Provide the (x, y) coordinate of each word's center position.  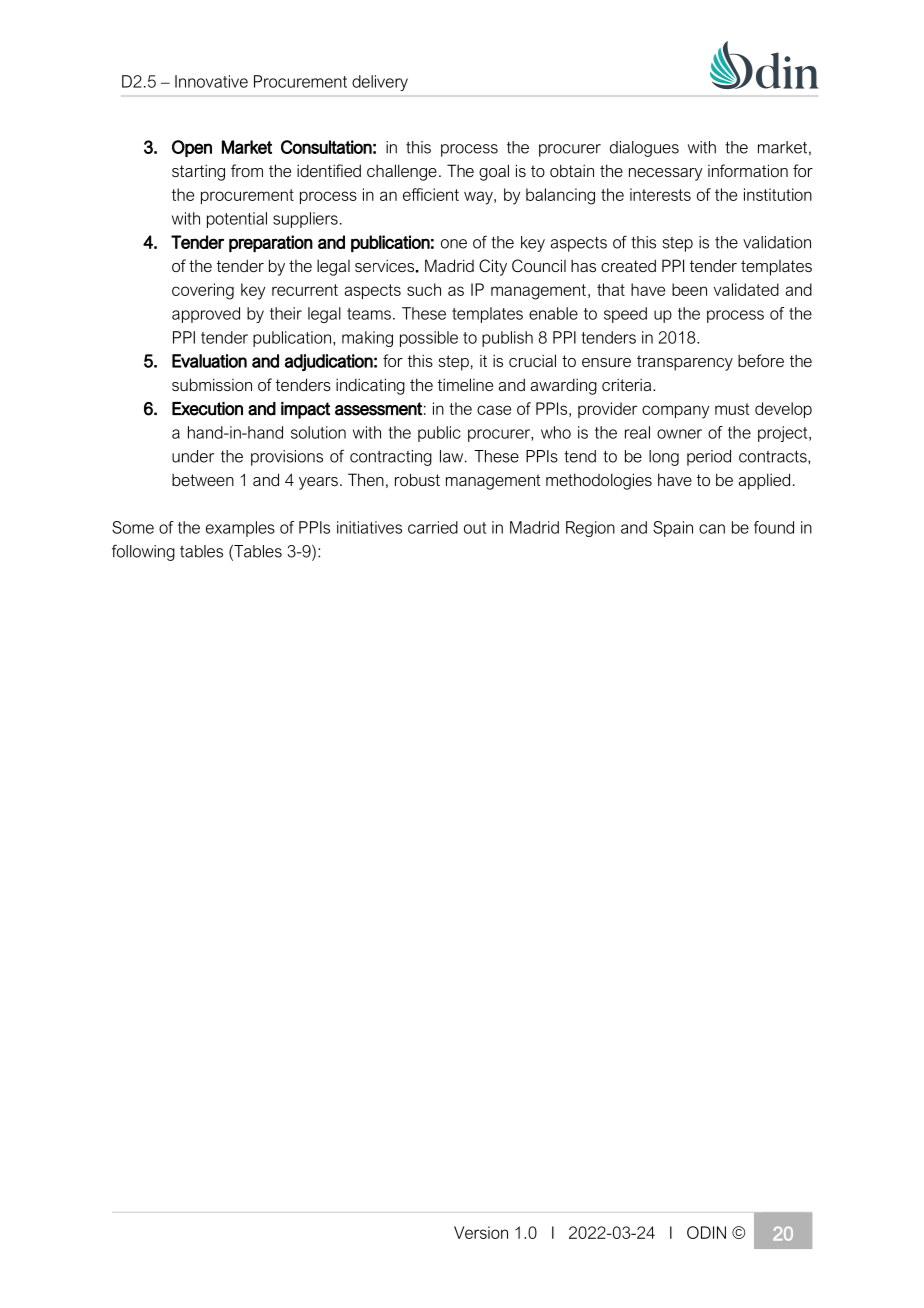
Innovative (211, 81)
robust (417, 479)
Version (481, 1232)
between (203, 479)
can (712, 529)
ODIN (706, 1232)
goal (494, 172)
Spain (673, 529)
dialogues (644, 149)
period (709, 458)
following (143, 552)
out (475, 528)
